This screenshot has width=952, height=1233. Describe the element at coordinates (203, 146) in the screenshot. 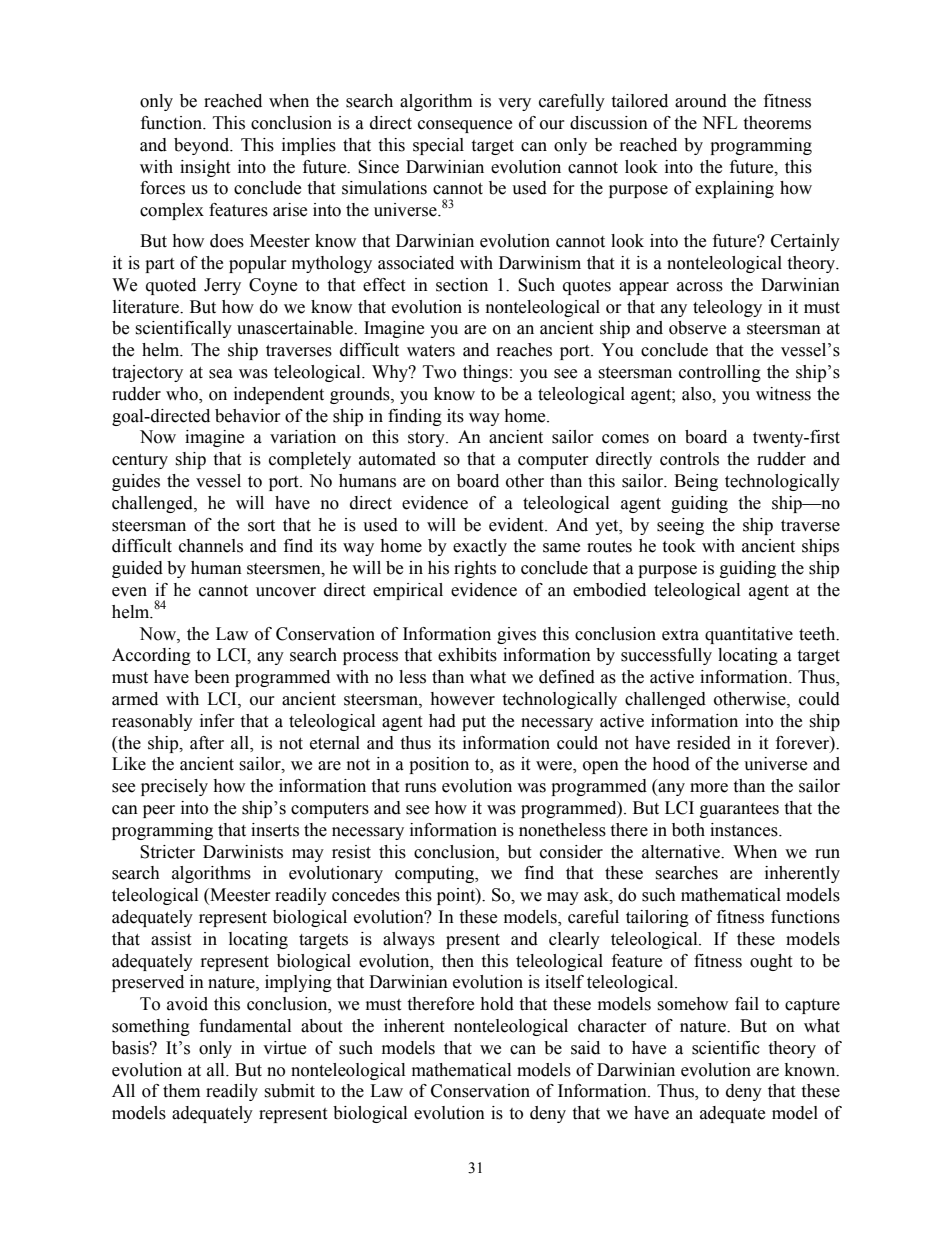

I see `beyond` at that location.
